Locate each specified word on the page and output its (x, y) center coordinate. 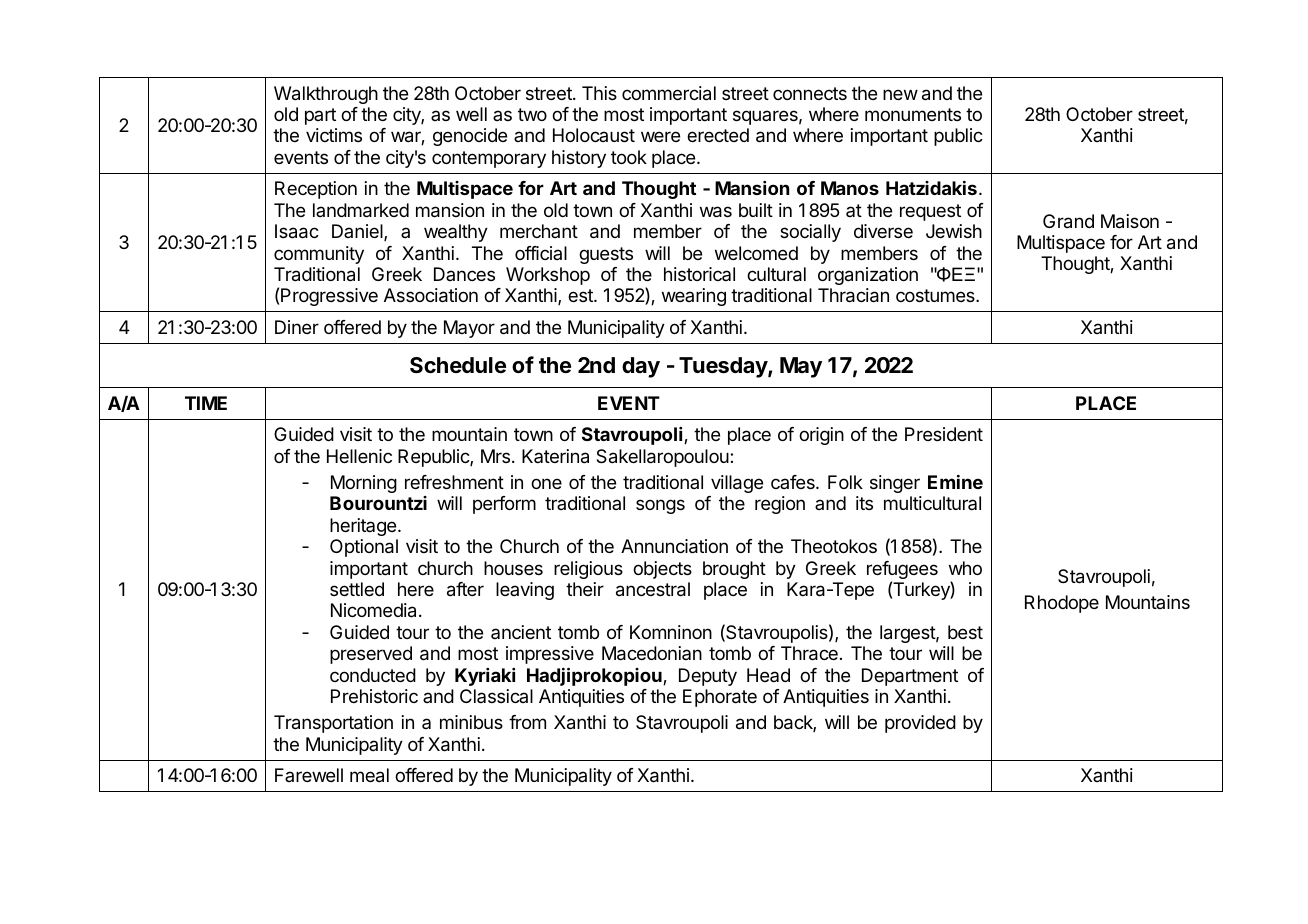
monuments (913, 114)
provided (920, 724)
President (944, 434)
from (527, 722)
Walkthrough (326, 95)
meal (369, 775)
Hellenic (359, 456)
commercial (669, 93)
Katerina (555, 456)
